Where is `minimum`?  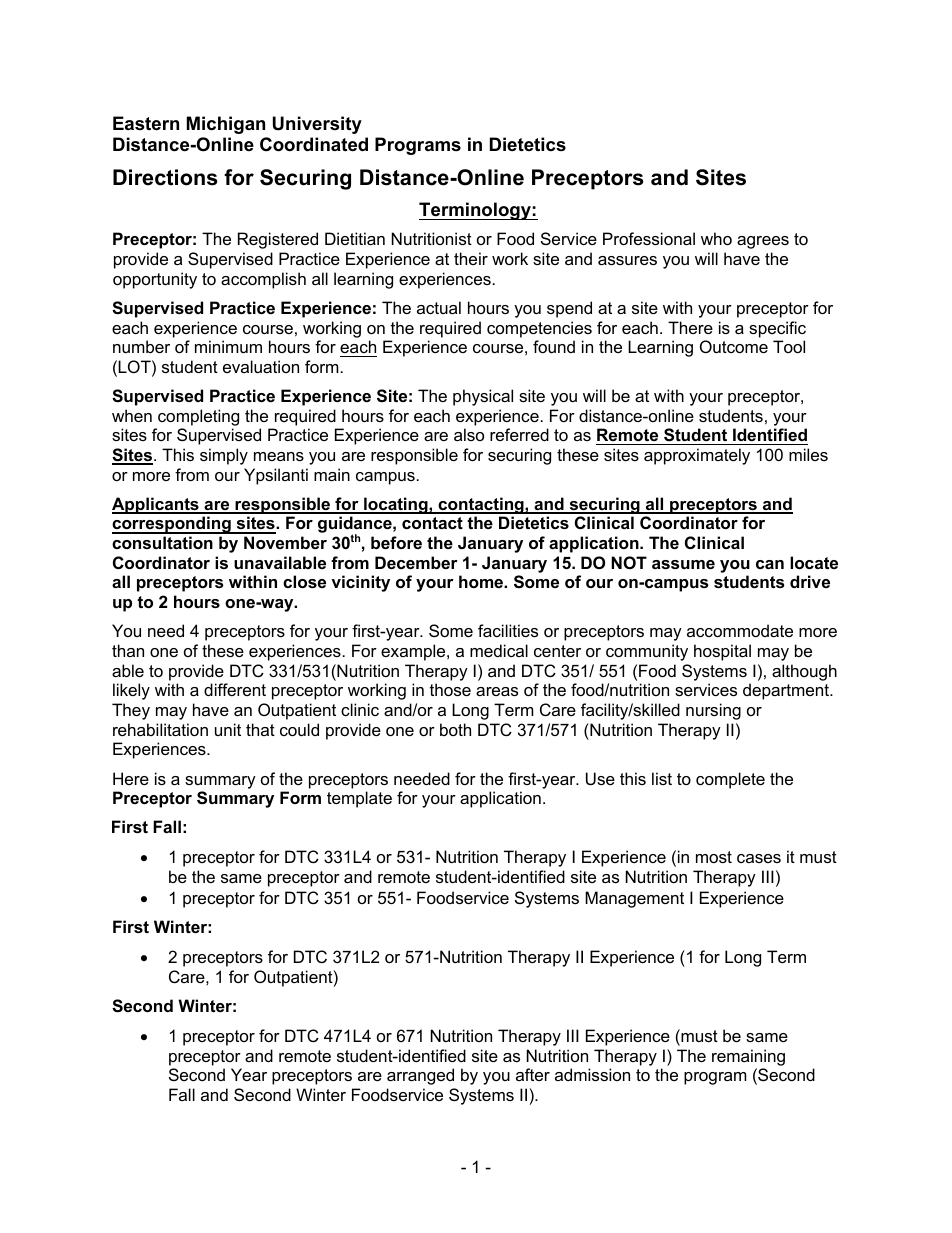 minimum is located at coordinates (228, 346).
